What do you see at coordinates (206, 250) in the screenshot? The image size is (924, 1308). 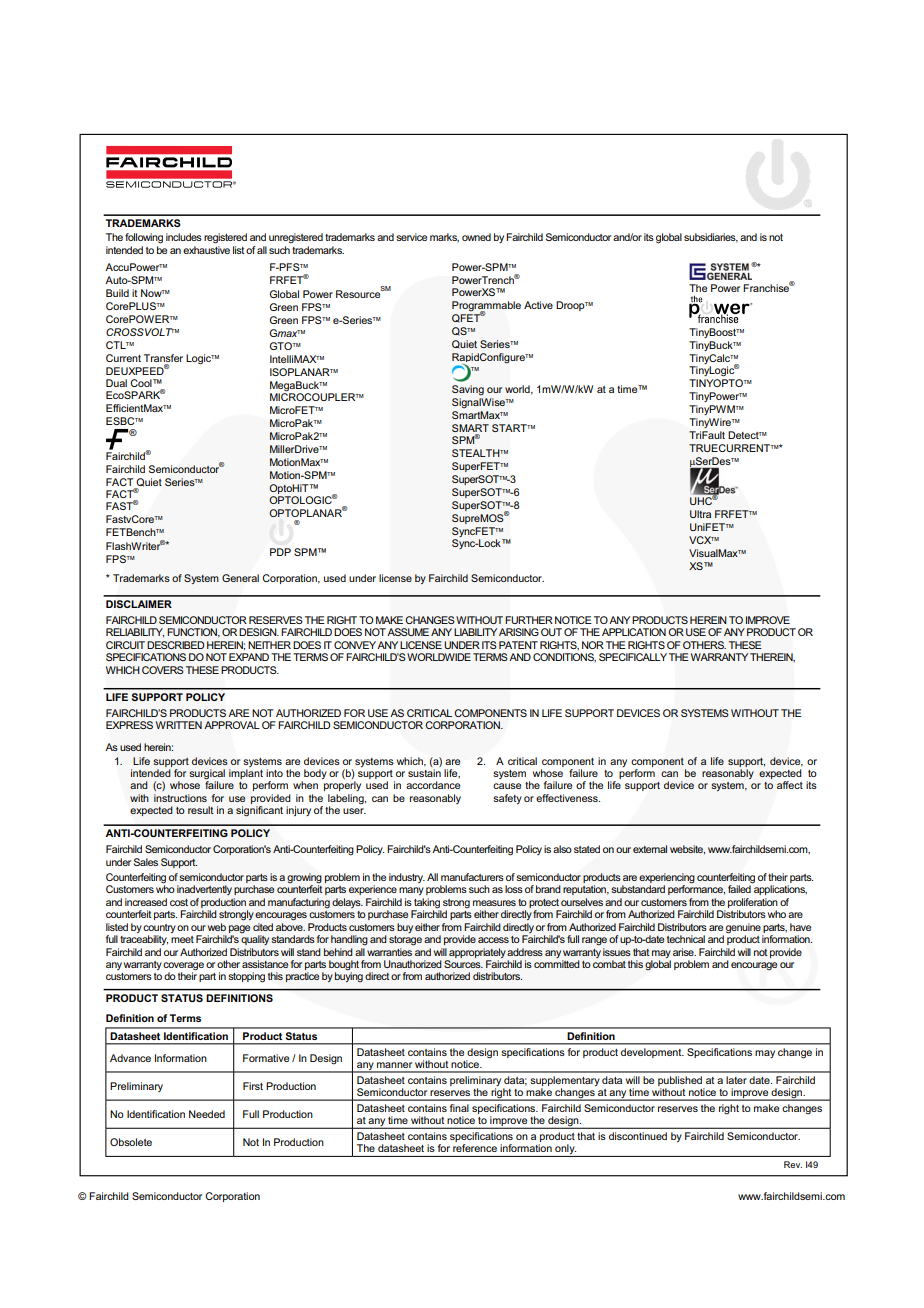 I see `exhaustive` at bounding box center [206, 250].
